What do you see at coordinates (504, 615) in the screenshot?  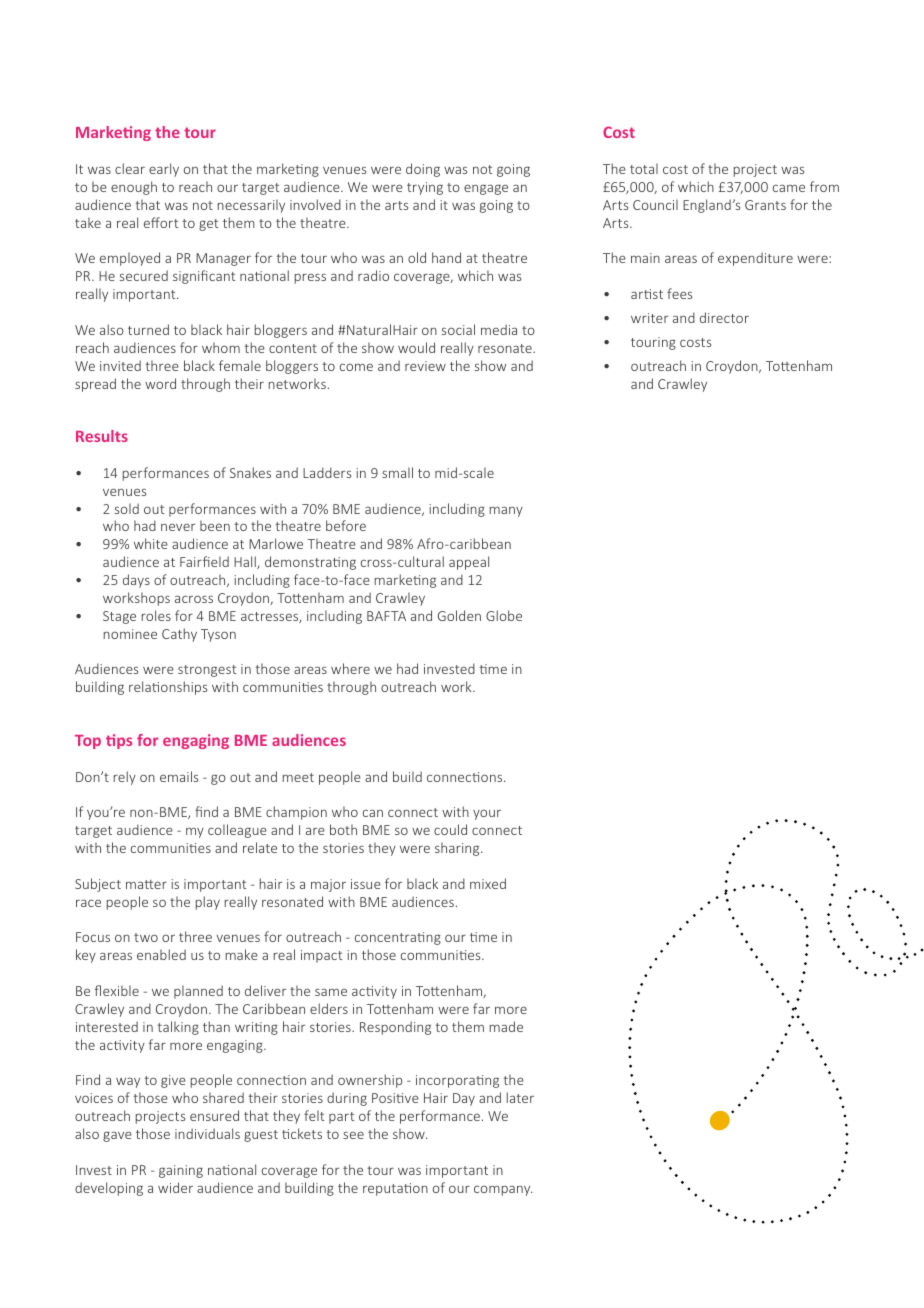 I see `Globe` at bounding box center [504, 615].
